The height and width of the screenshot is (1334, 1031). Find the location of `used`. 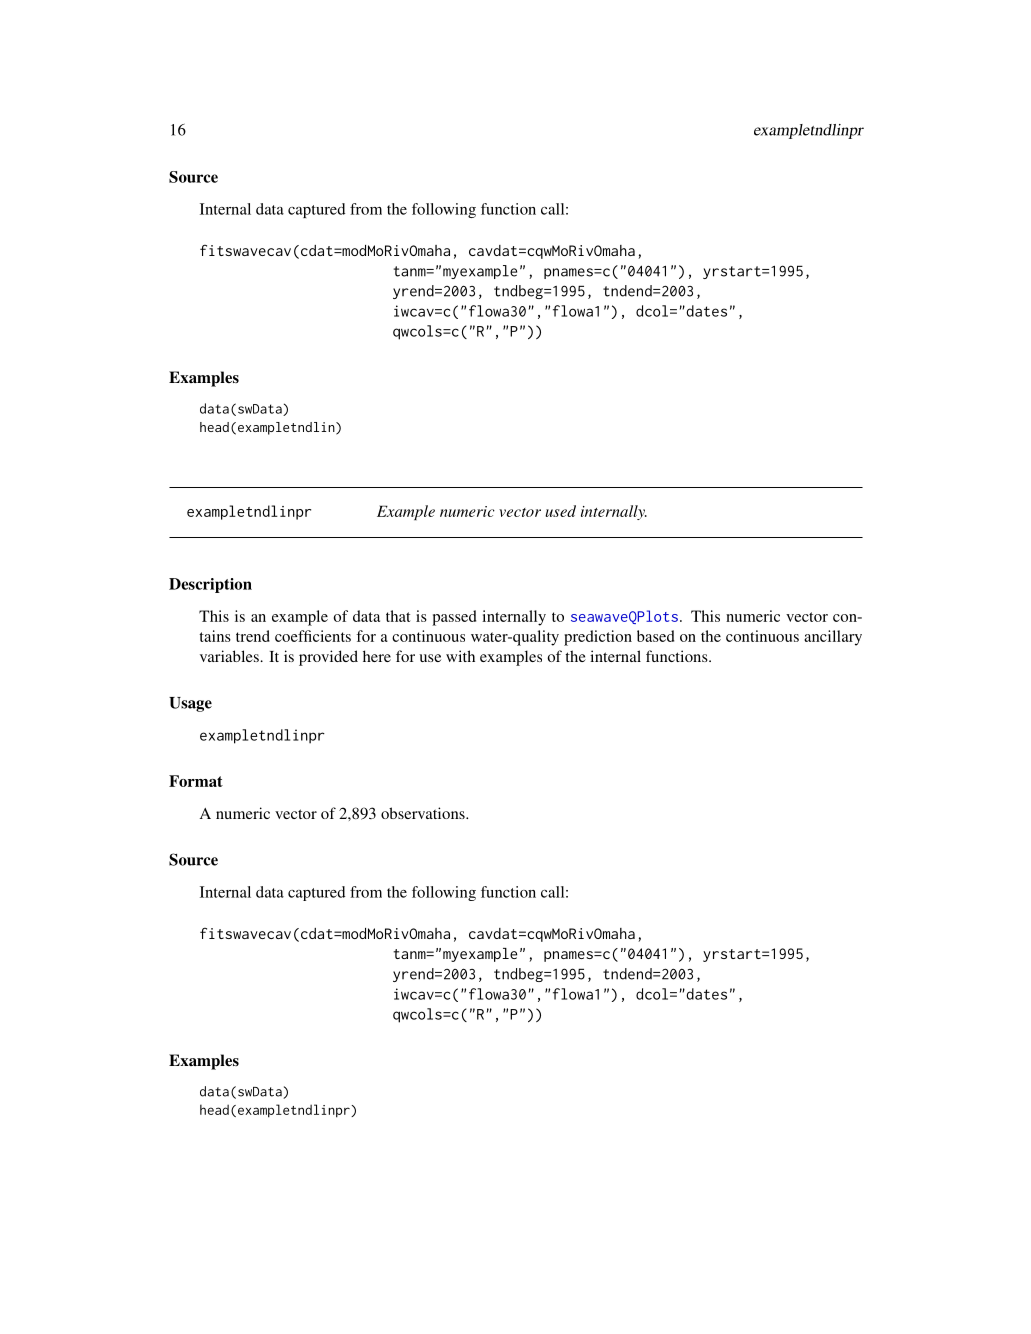

used is located at coordinates (560, 511).
